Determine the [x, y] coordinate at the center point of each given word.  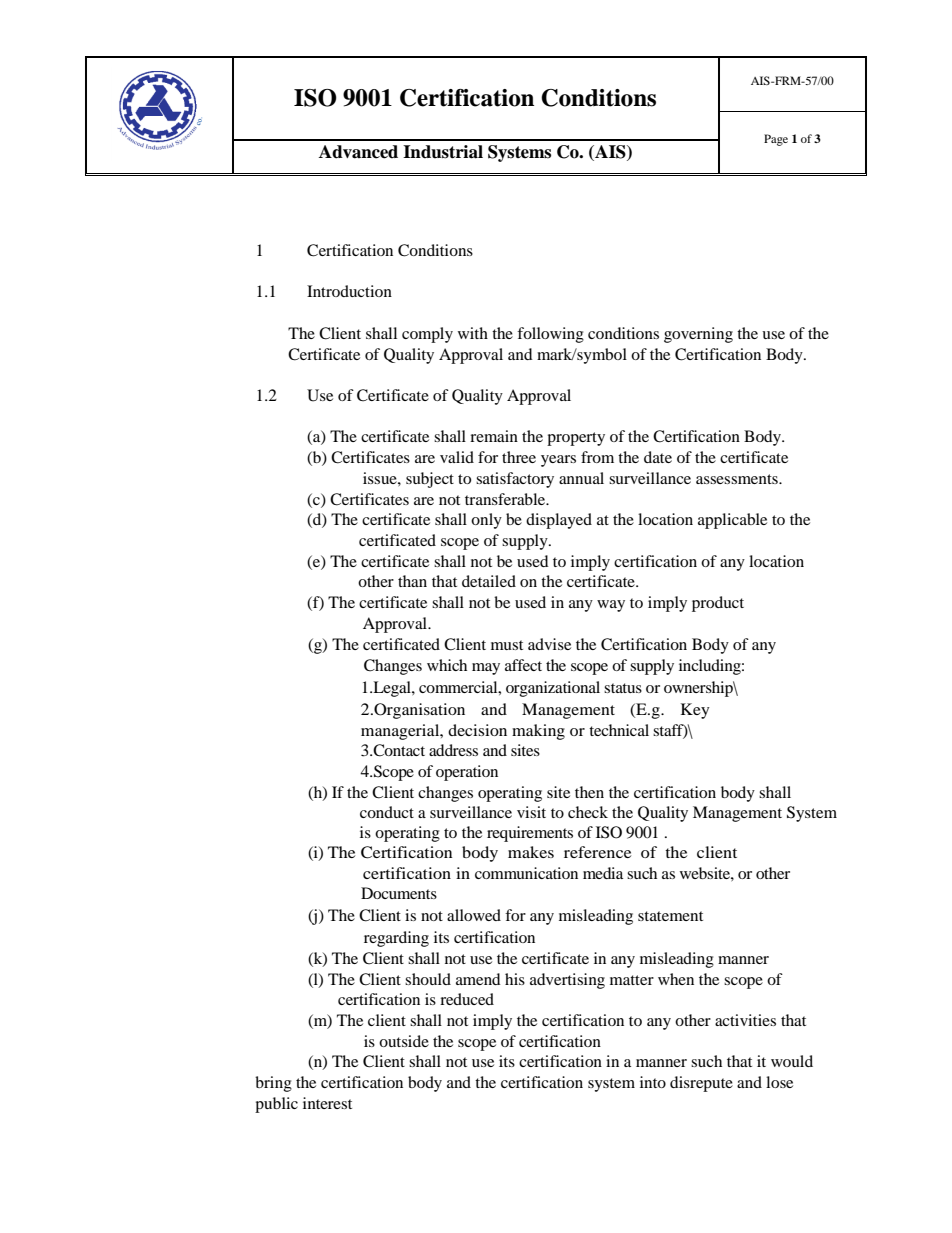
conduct [387, 812]
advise [549, 644]
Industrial [443, 152]
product [718, 604]
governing [698, 335]
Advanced [358, 152]
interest [327, 1103]
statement [670, 916]
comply [427, 335]
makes [531, 852]
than [412, 581]
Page [776, 140]
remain [494, 436]
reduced [467, 999]
